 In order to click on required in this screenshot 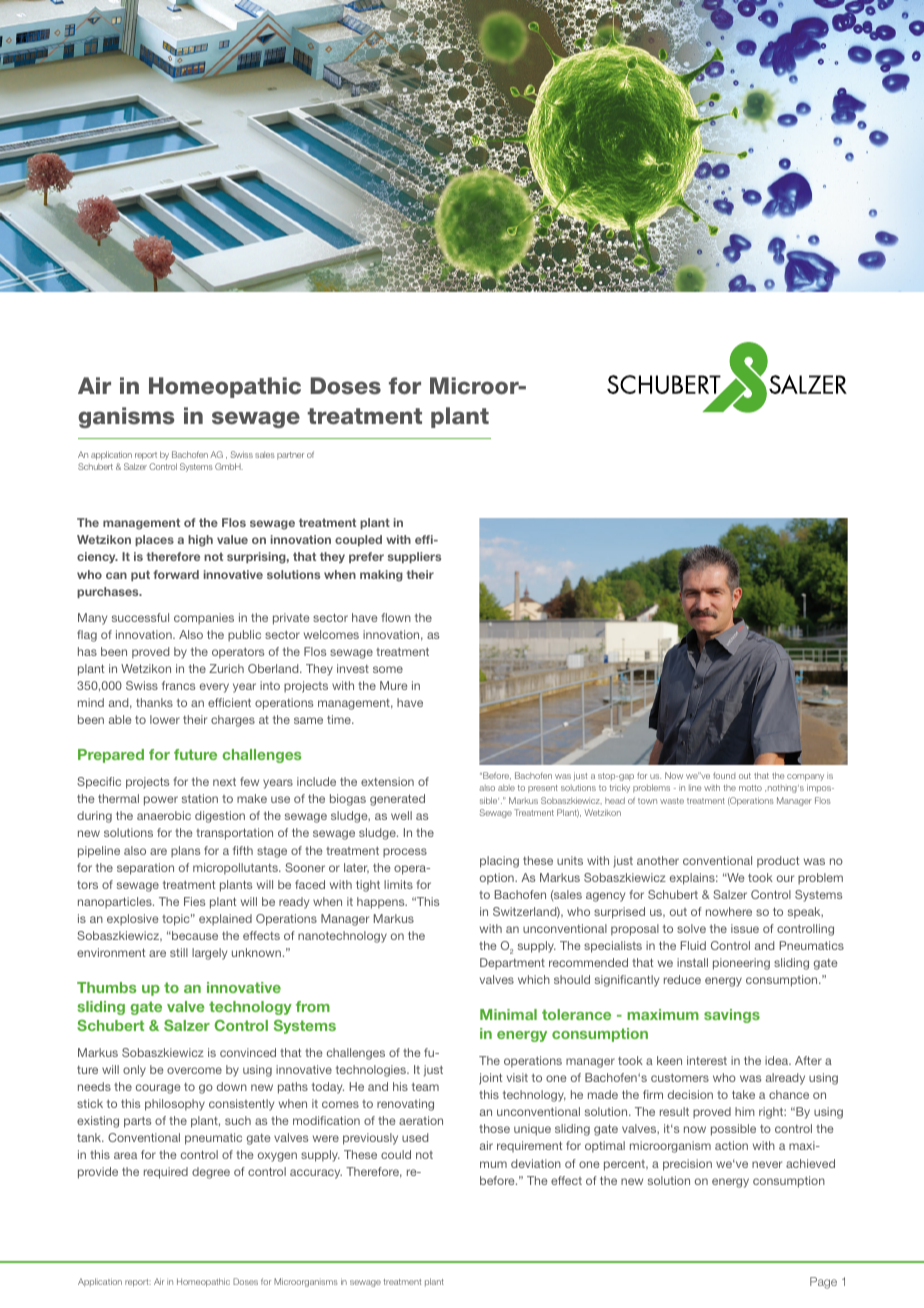, I will do `click(166, 1173)`.
